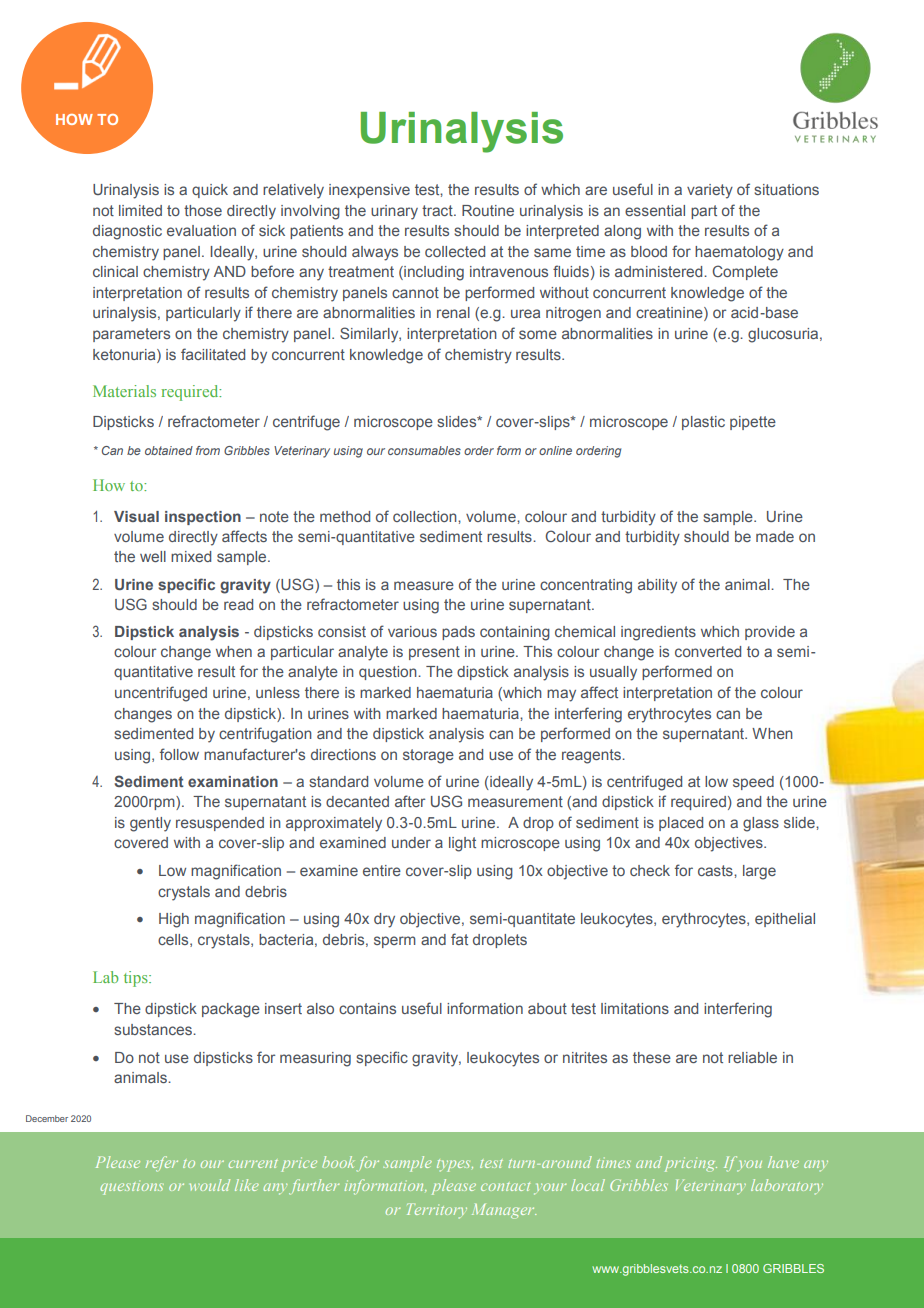 The width and height of the screenshot is (924, 1308). Describe the element at coordinates (434, 653) in the screenshot. I see `present` at that location.
